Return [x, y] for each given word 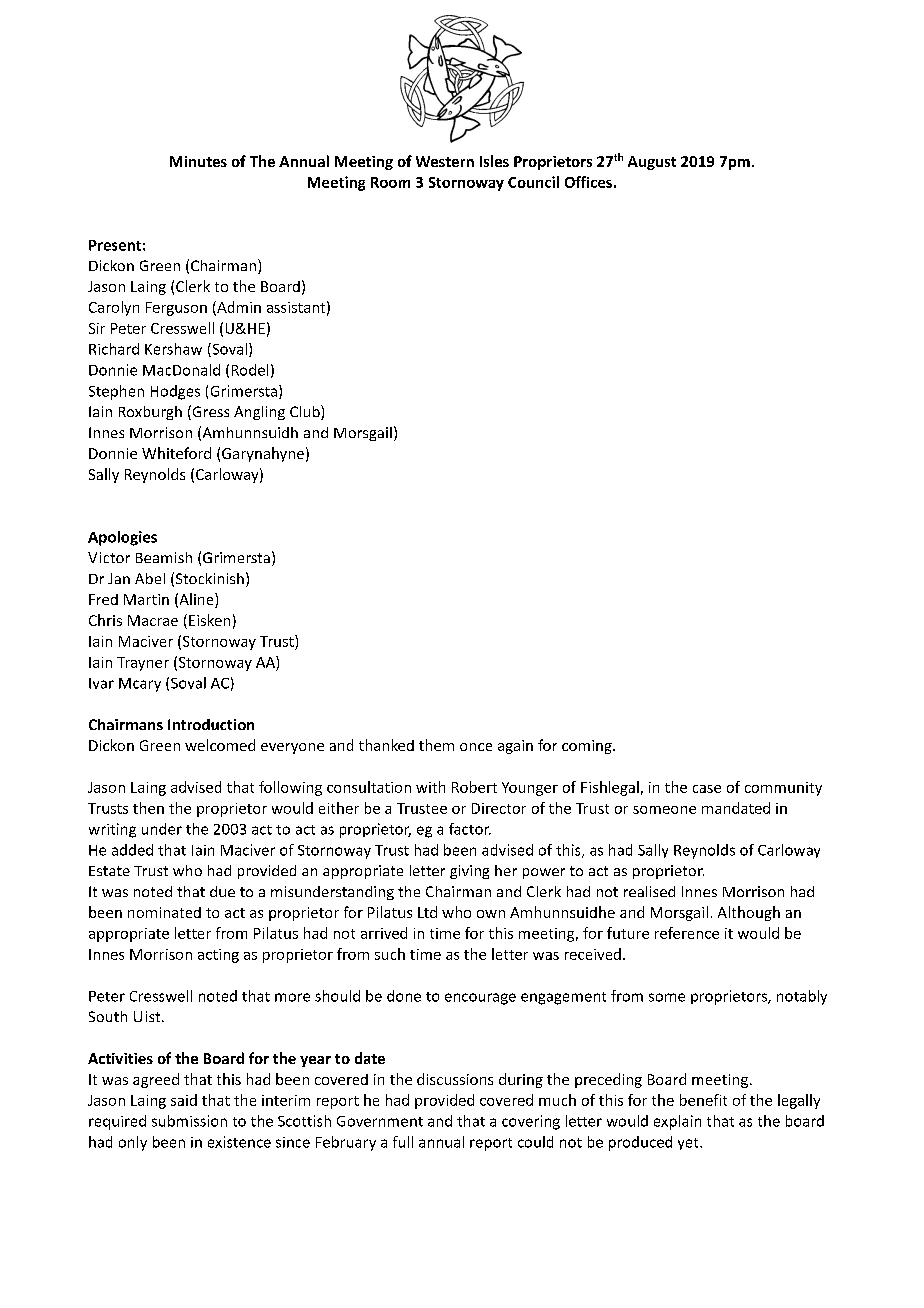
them [436, 745]
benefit [703, 1100]
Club [306, 412]
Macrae [153, 620]
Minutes [198, 161]
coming [588, 747]
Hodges [175, 392]
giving [469, 872]
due [222, 891]
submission [189, 1121]
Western [445, 161]
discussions [455, 1079]
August [652, 163]
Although [749, 913]
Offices [588, 182]
